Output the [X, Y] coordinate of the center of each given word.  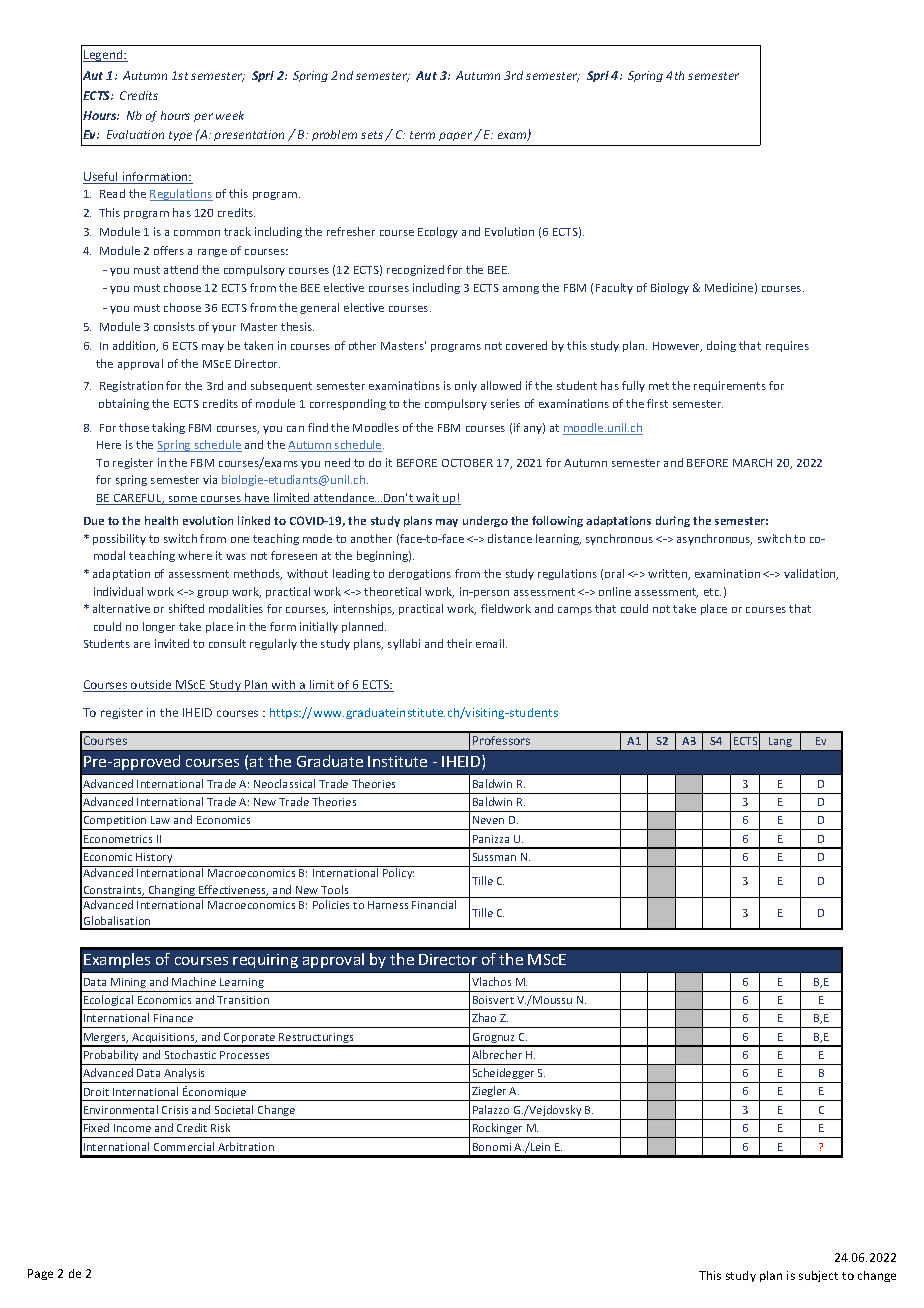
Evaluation [135, 134]
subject [818, 1276]
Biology [670, 288]
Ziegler [489, 1093]
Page [40, 1274]
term [422, 135]
